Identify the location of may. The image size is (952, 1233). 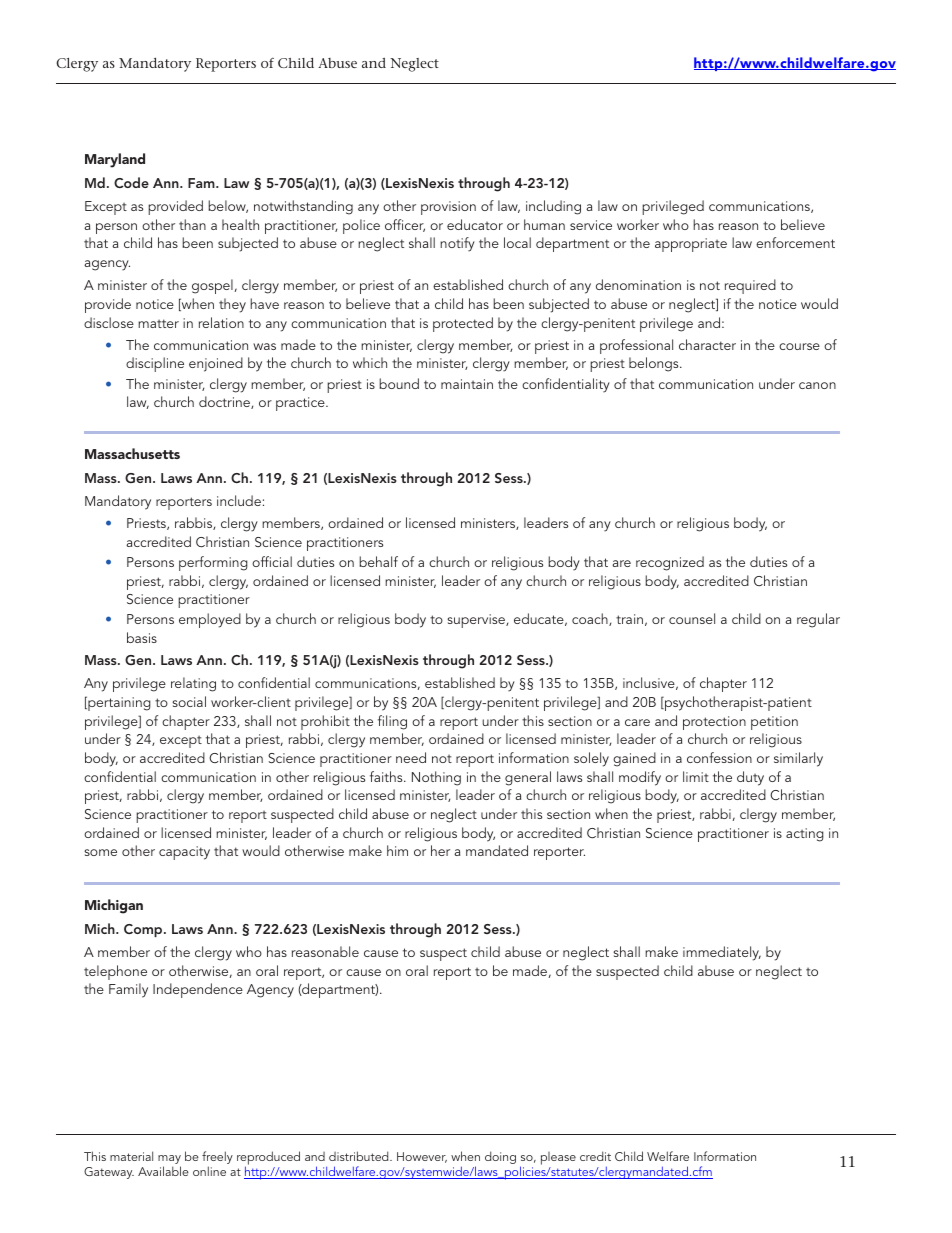
(169, 1161).
